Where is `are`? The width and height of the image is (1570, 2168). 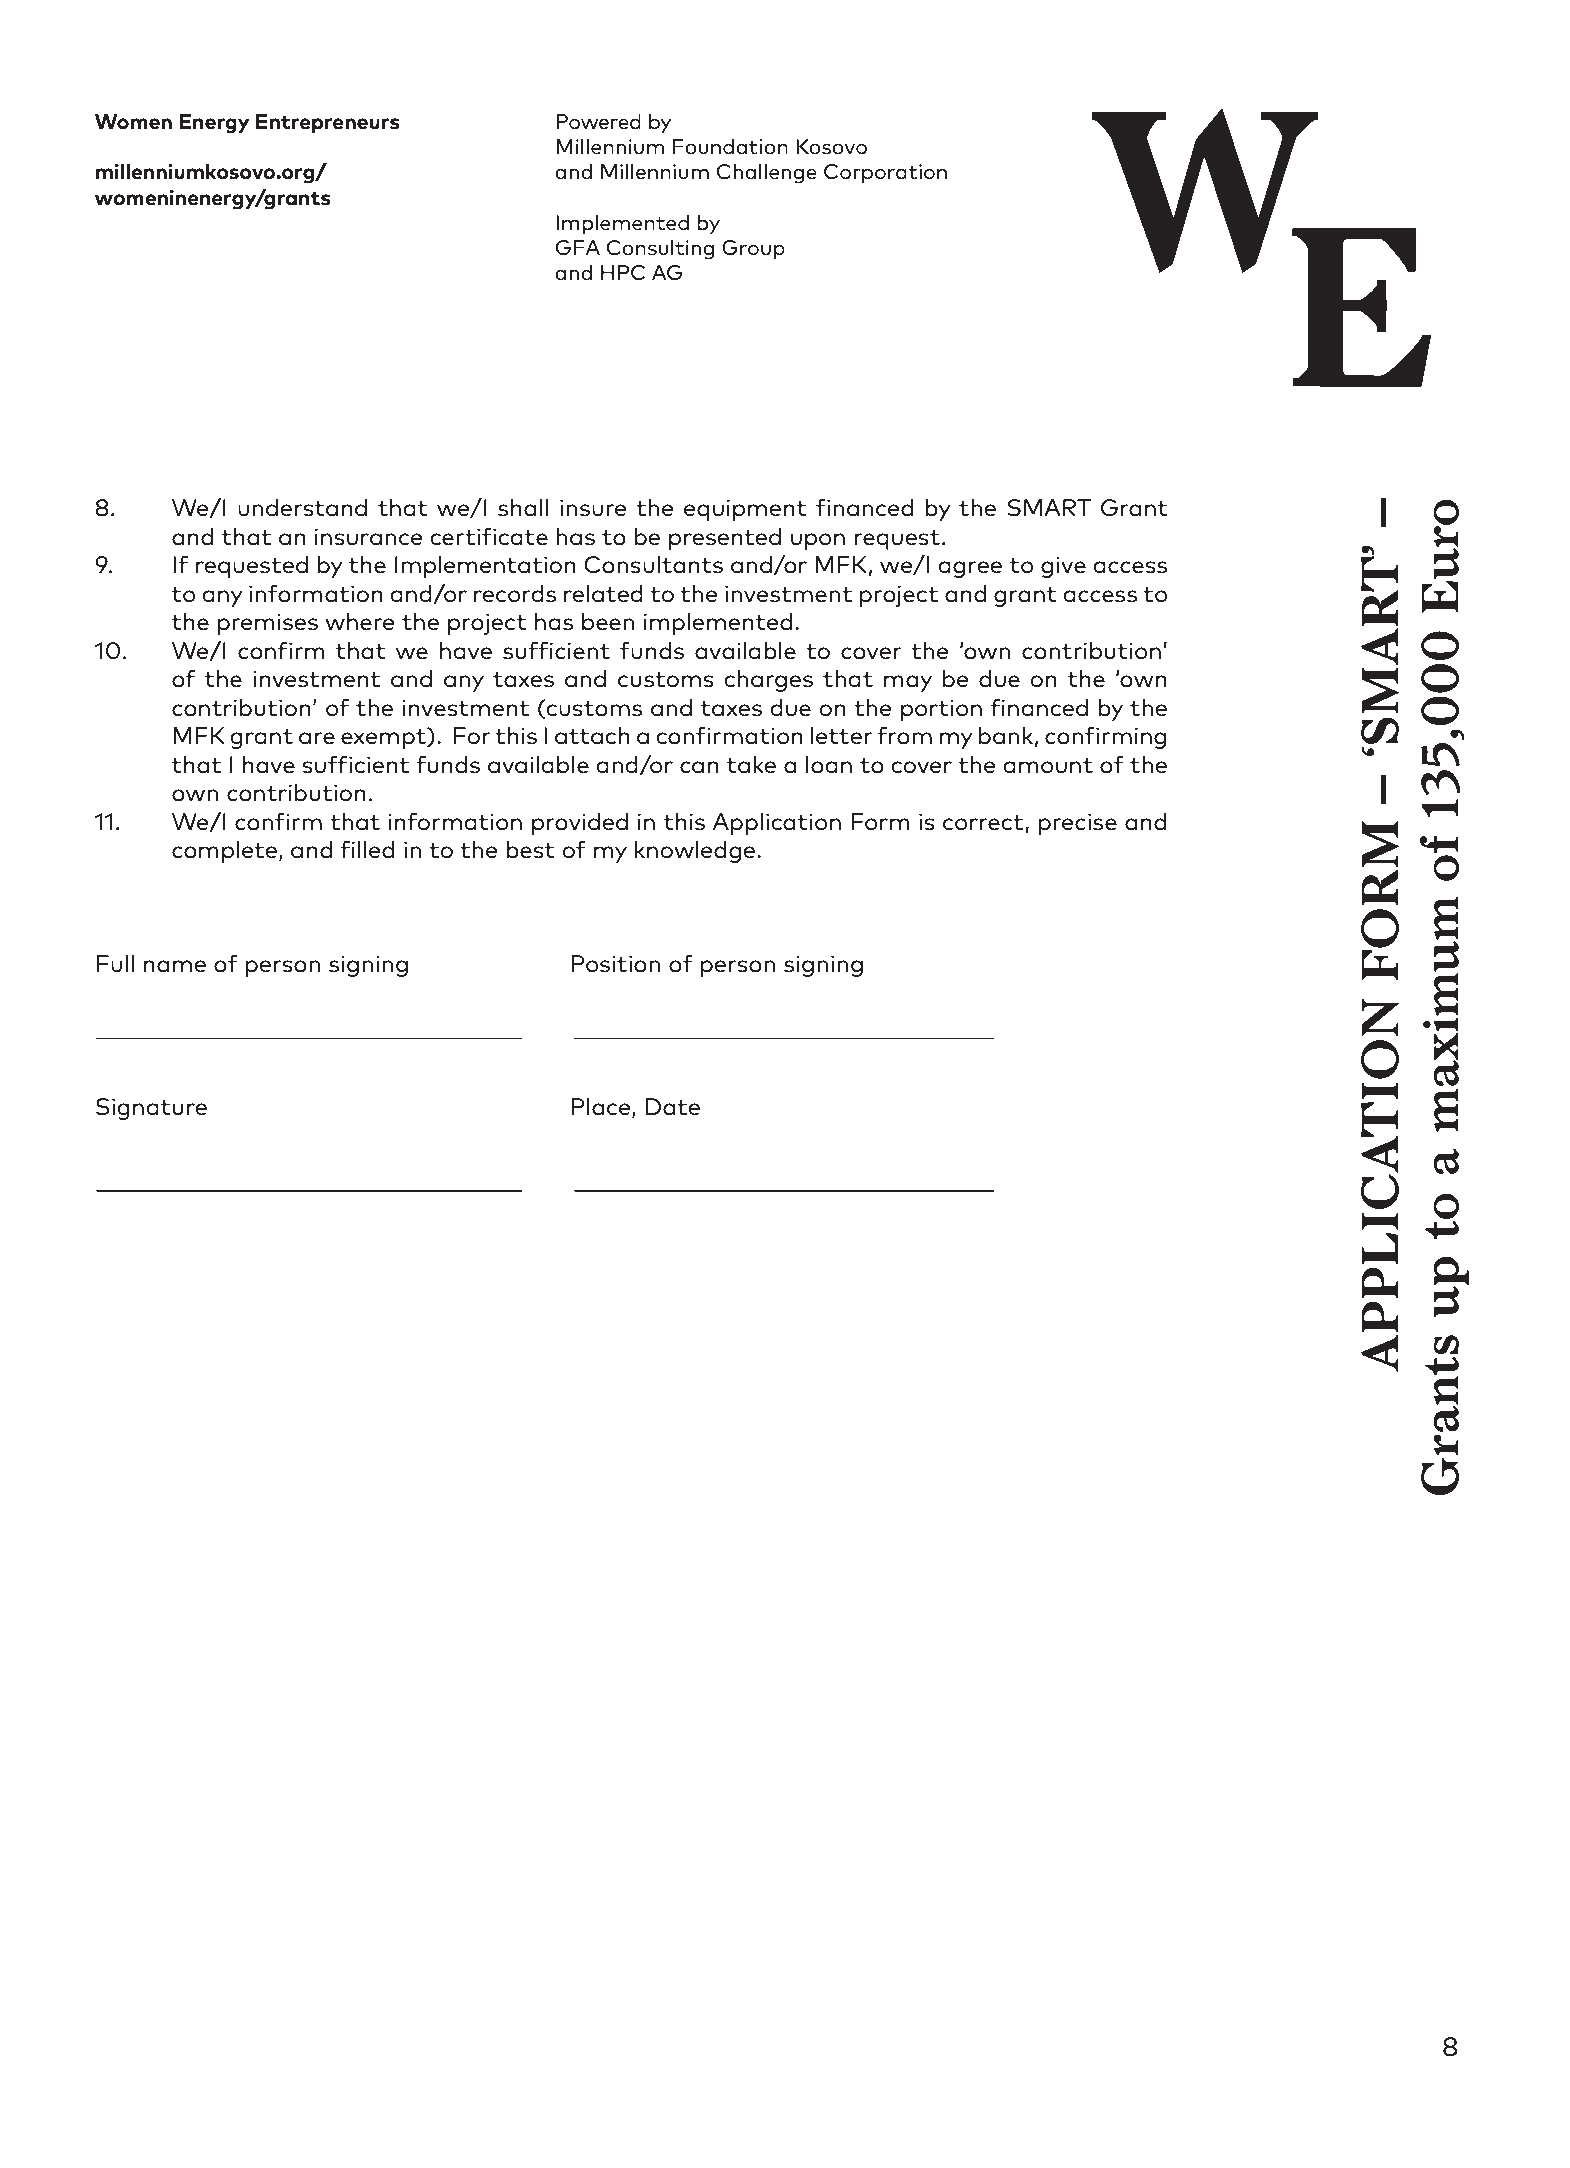 are is located at coordinates (317, 738).
